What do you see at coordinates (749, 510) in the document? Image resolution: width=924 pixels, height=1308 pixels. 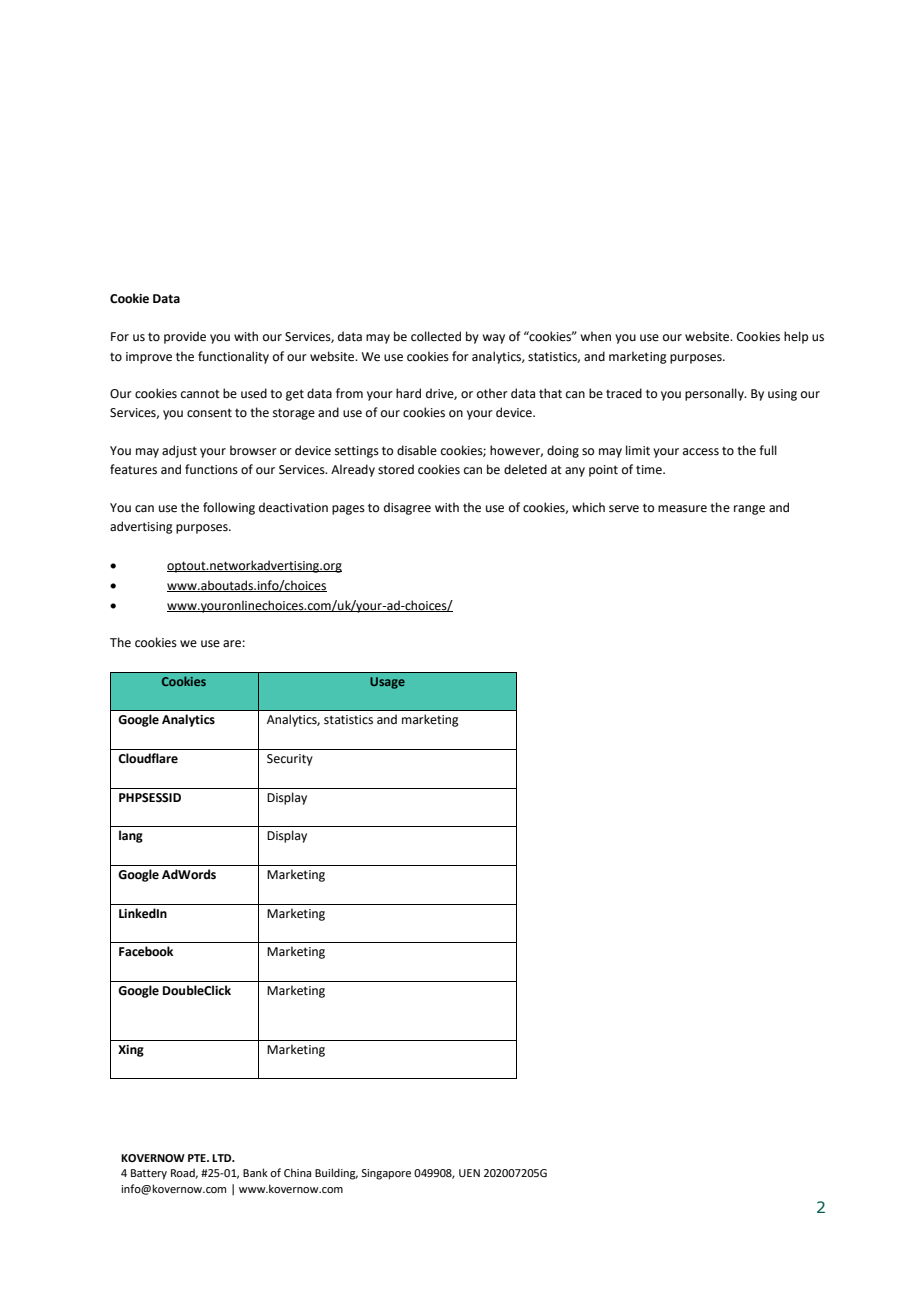 I see `range` at bounding box center [749, 510].
